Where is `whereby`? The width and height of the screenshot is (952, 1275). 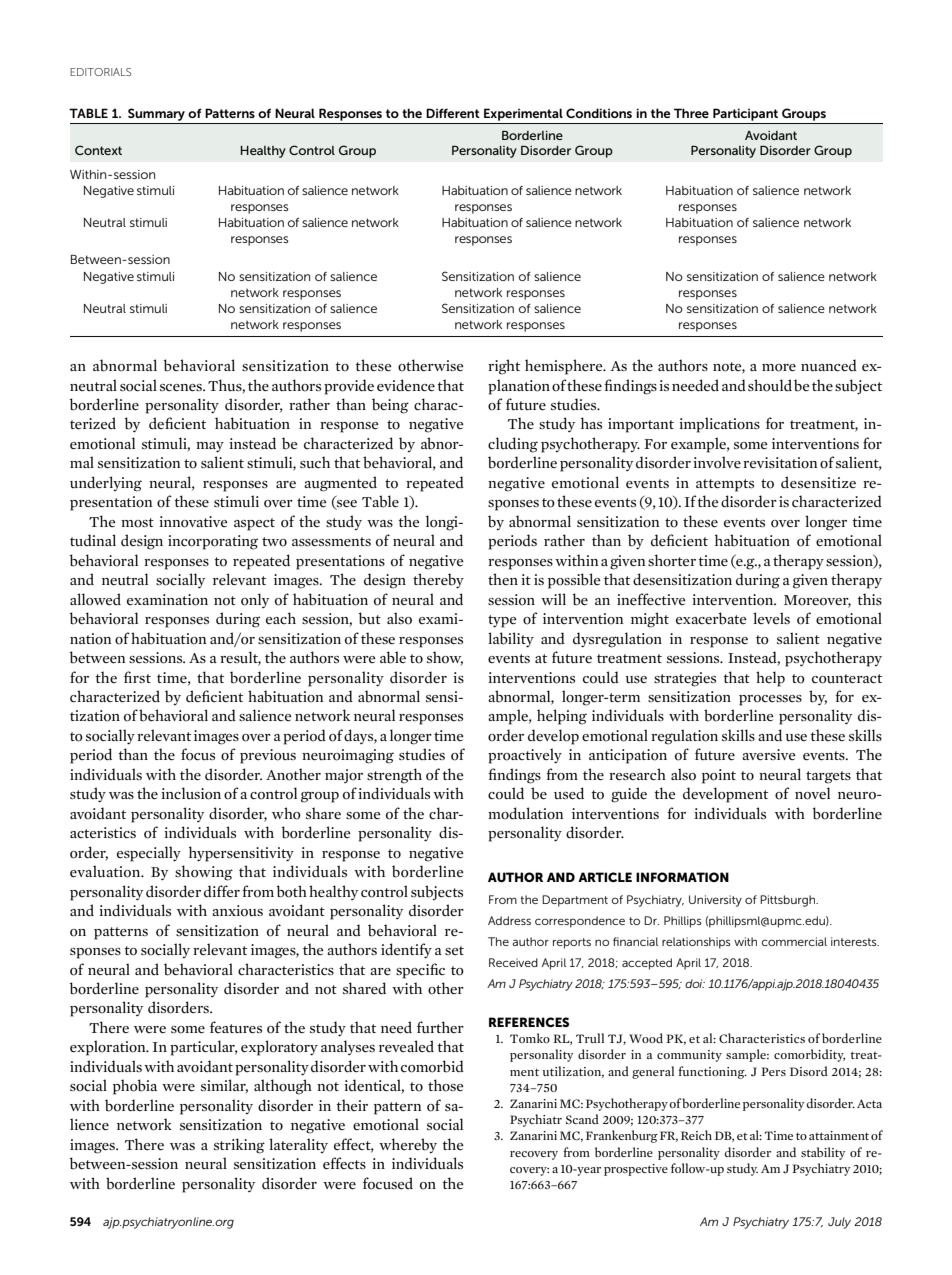
whereby is located at coordinates (408, 1145).
